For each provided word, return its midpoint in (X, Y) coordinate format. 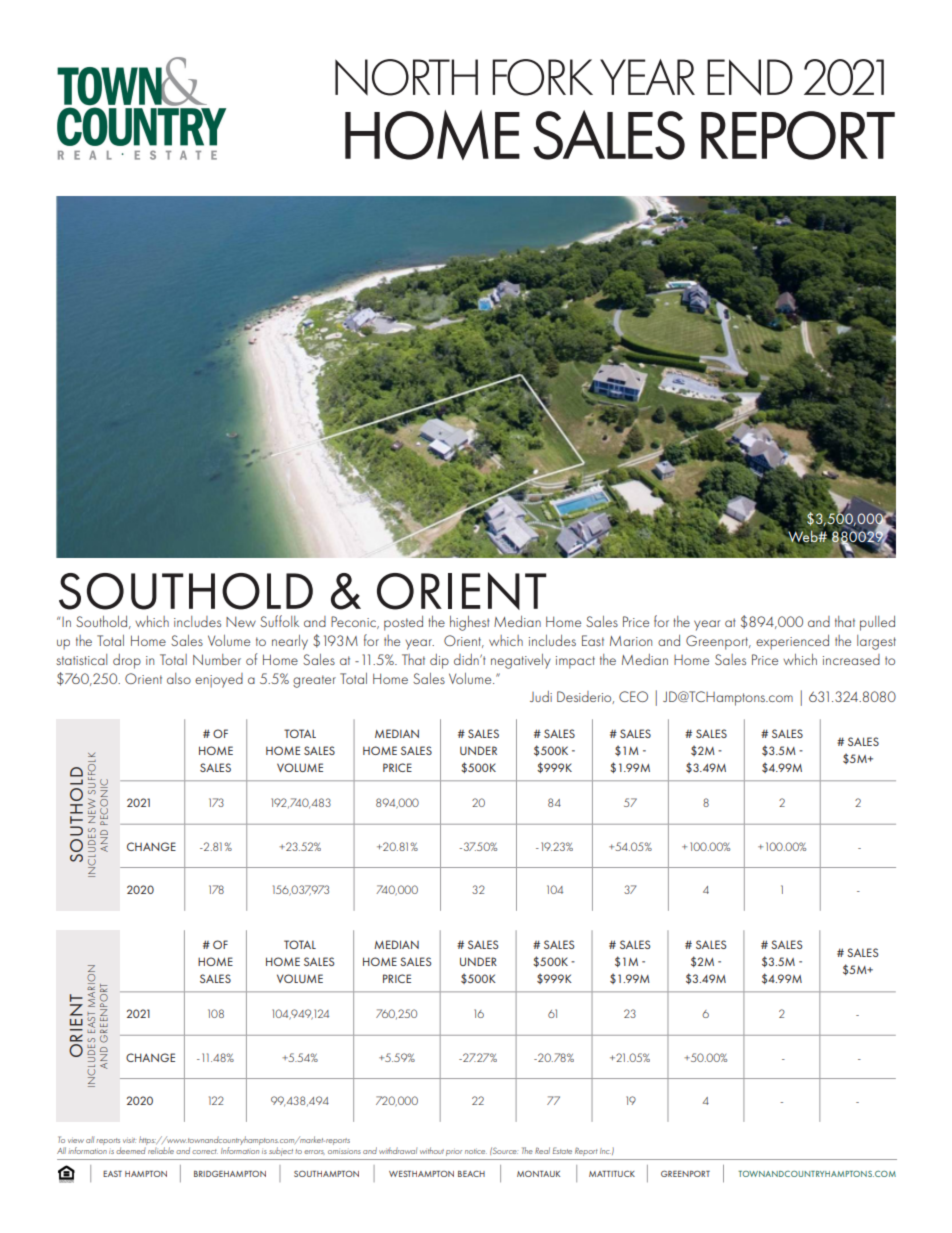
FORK (542, 77)
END (750, 77)
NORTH (406, 77)
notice (476, 1151)
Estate (562, 1150)
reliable (161, 1150)
